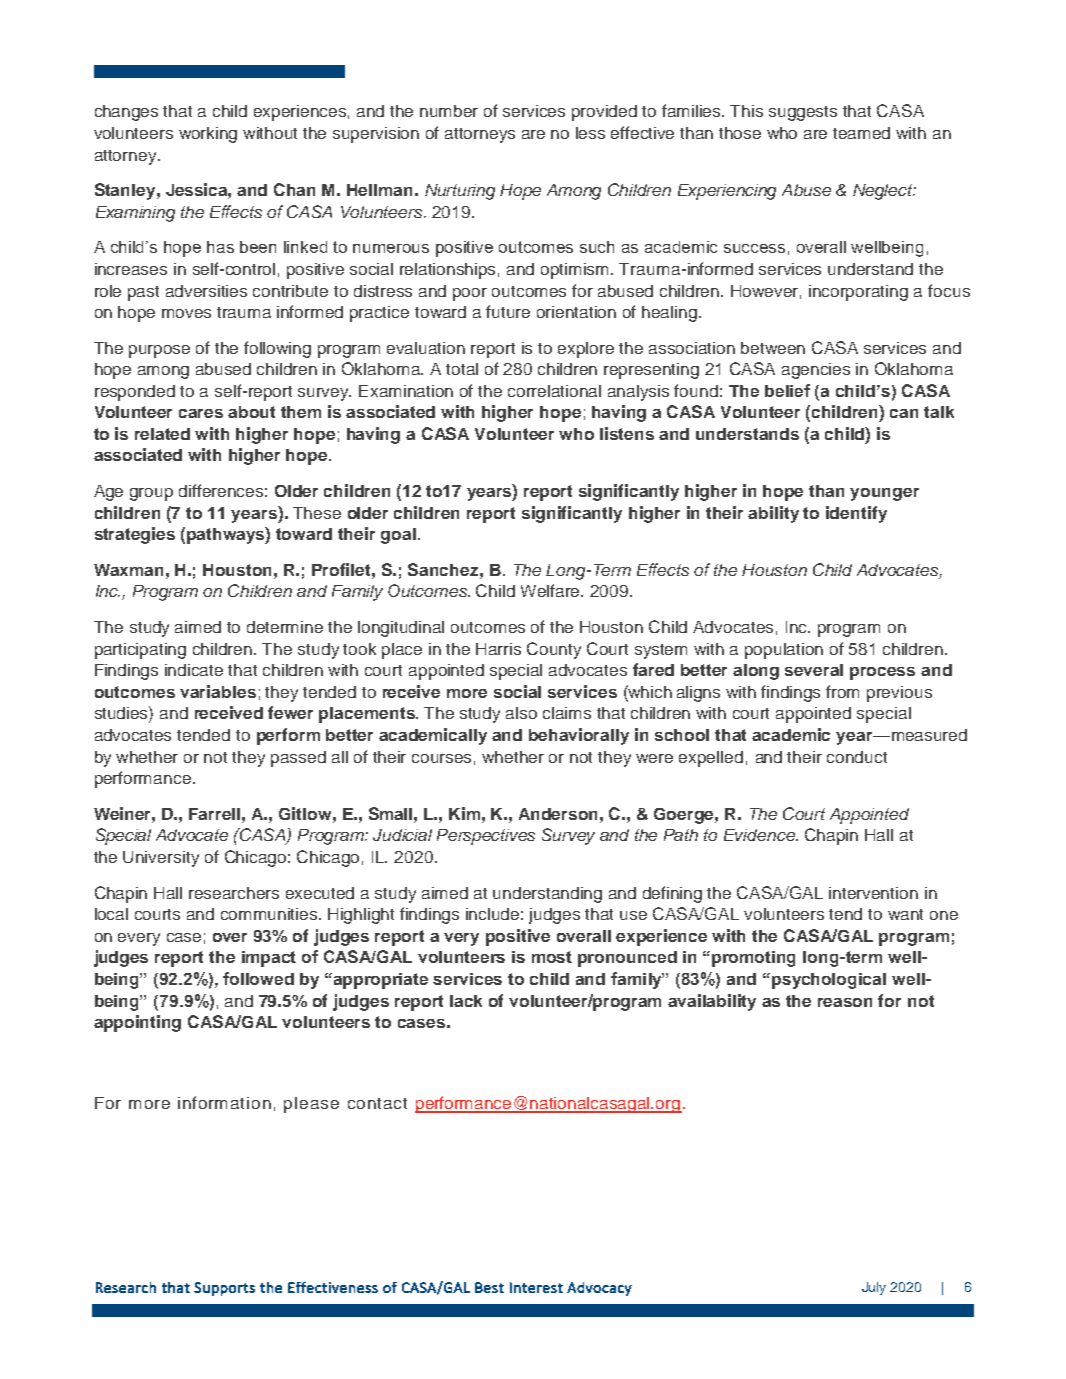 The image size is (1066, 1379). I want to click on teamed, so click(861, 133).
